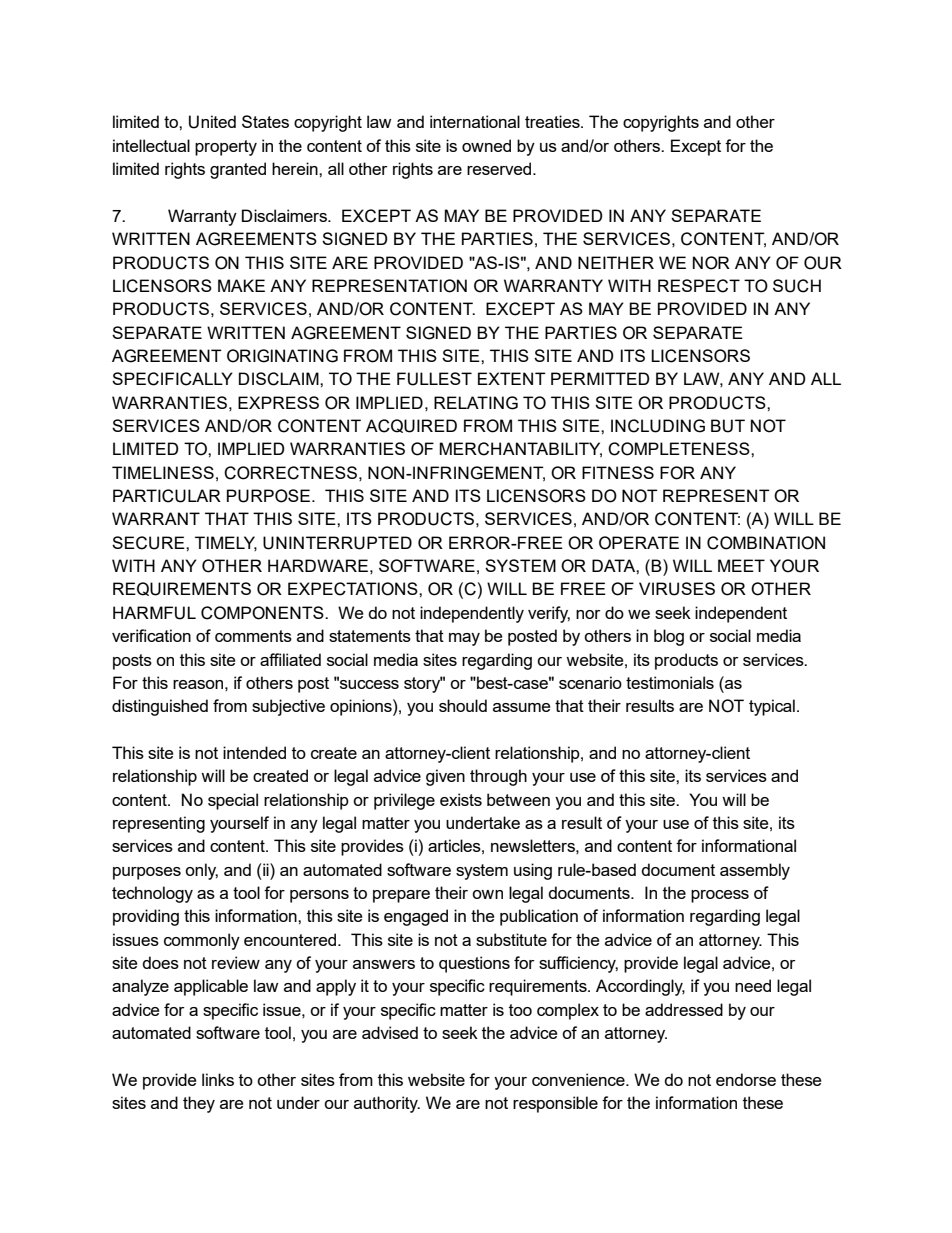  Describe the element at coordinates (218, 1079) in the screenshot. I see `links` at that location.
